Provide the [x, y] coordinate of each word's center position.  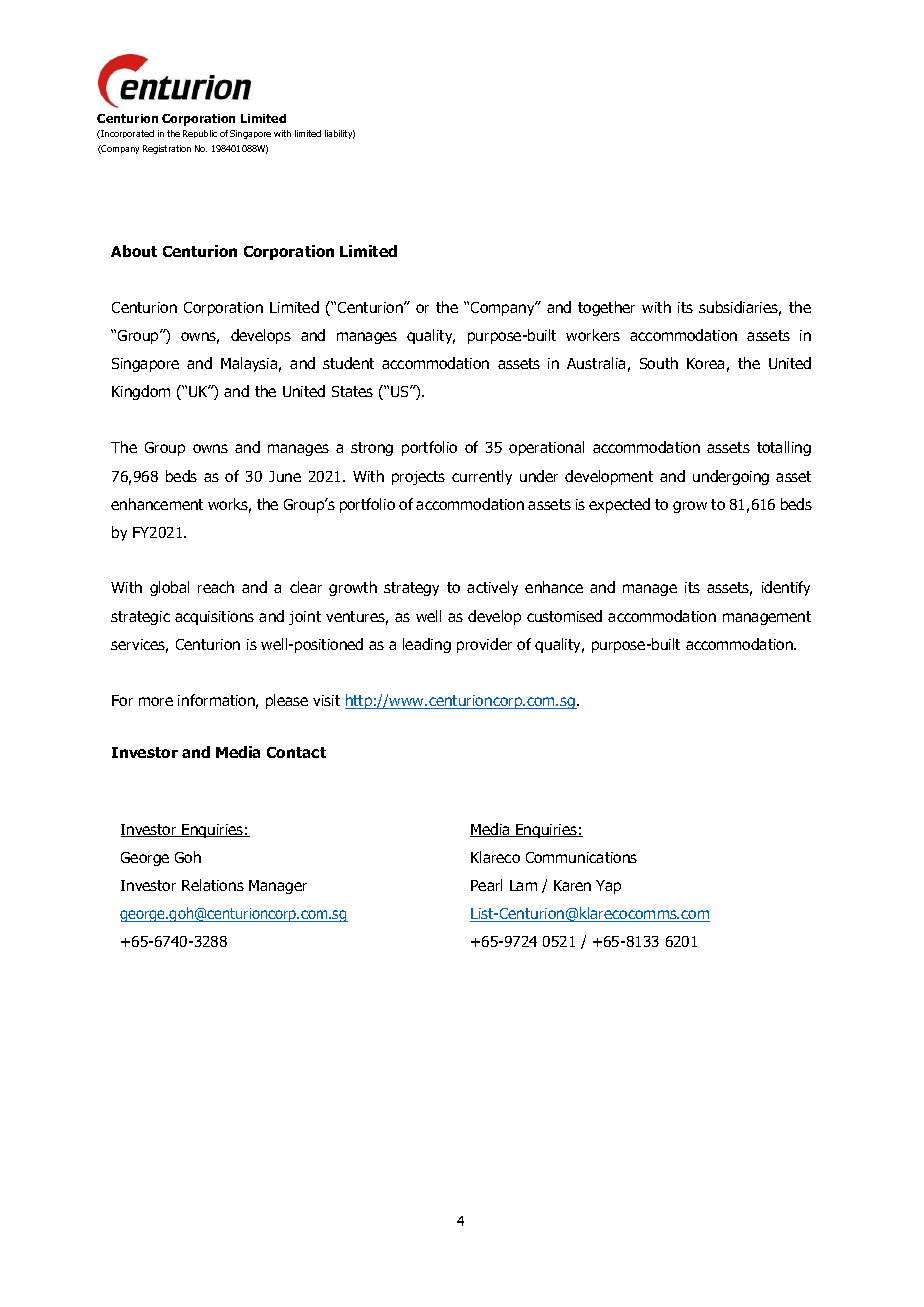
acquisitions [214, 618]
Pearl [486, 885]
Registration [167, 149]
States [352, 391]
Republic [200, 134]
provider [484, 645]
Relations [213, 885]
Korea [705, 363]
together [606, 308]
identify [786, 588]
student [348, 363]
